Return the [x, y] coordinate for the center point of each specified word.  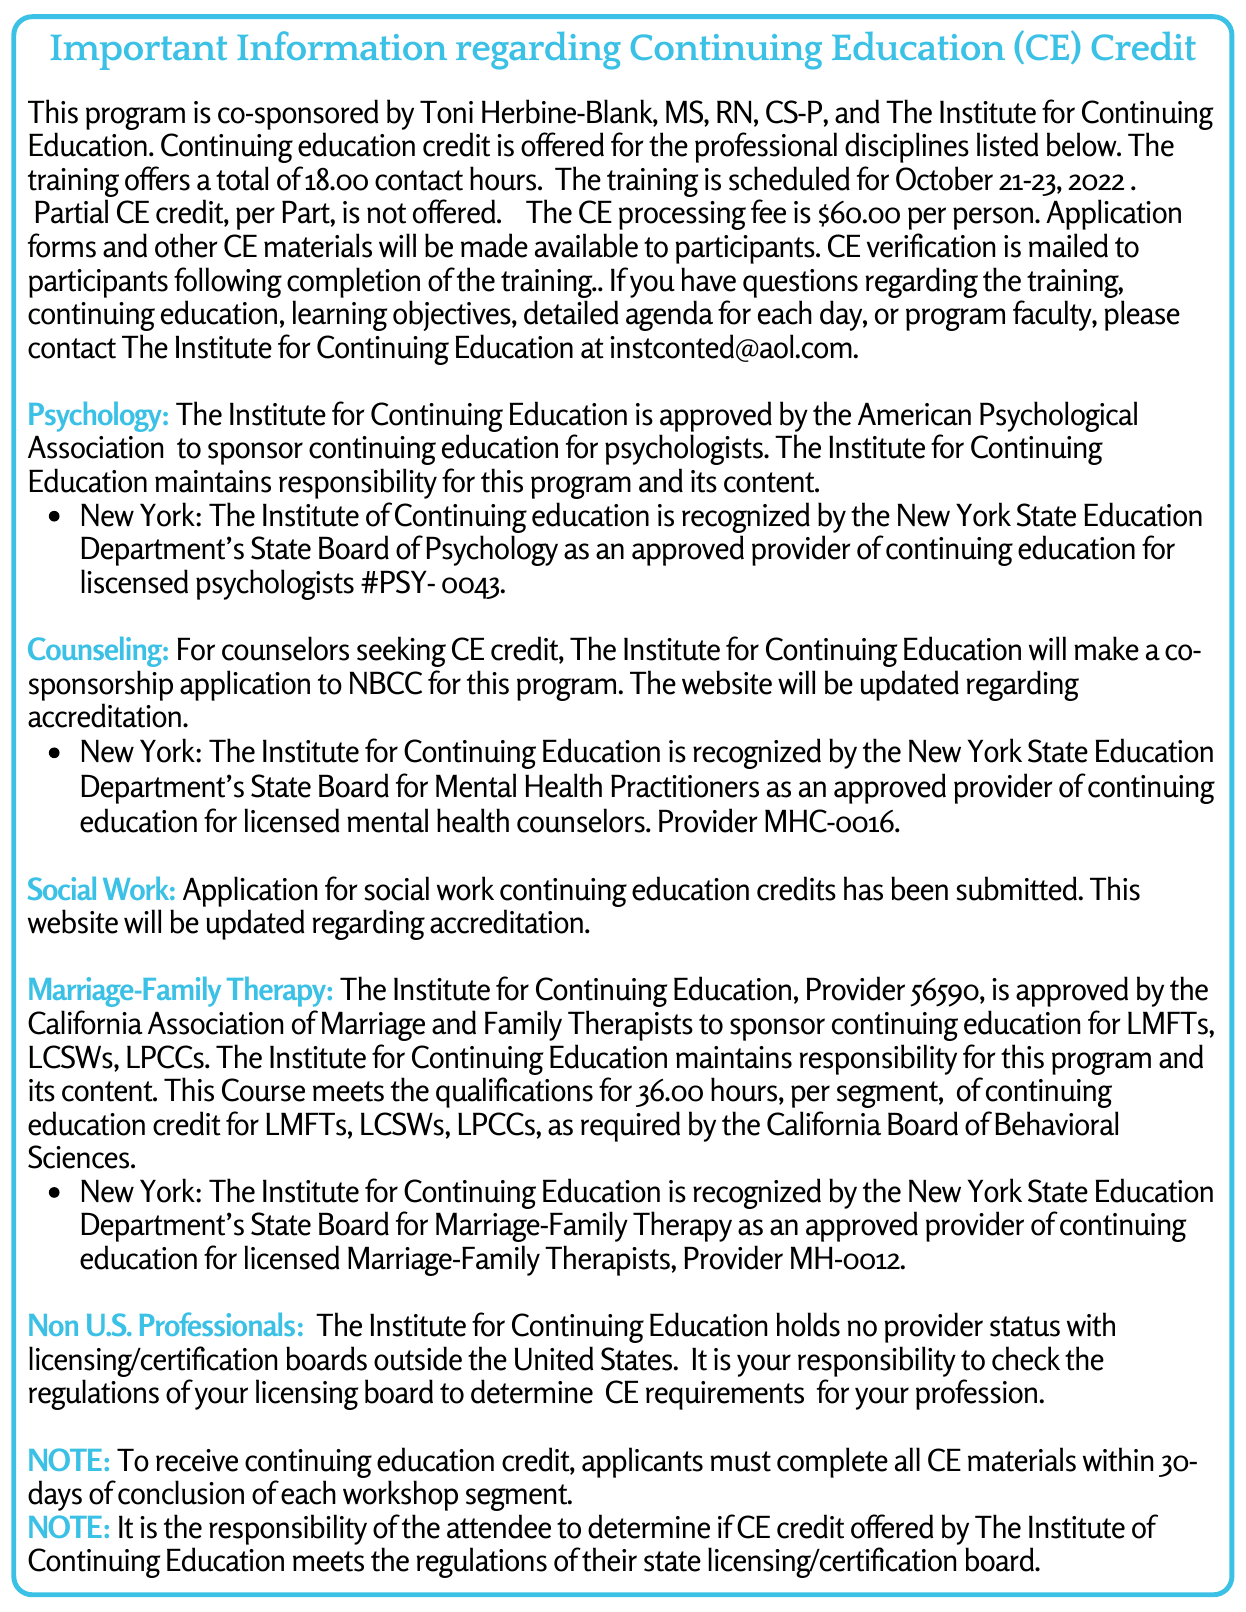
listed [1008, 144]
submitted [1017, 888]
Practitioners [685, 786]
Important [139, 52]
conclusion [181, 1492]
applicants [642, 1462]
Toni [446, 112]
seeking [401, 651]
